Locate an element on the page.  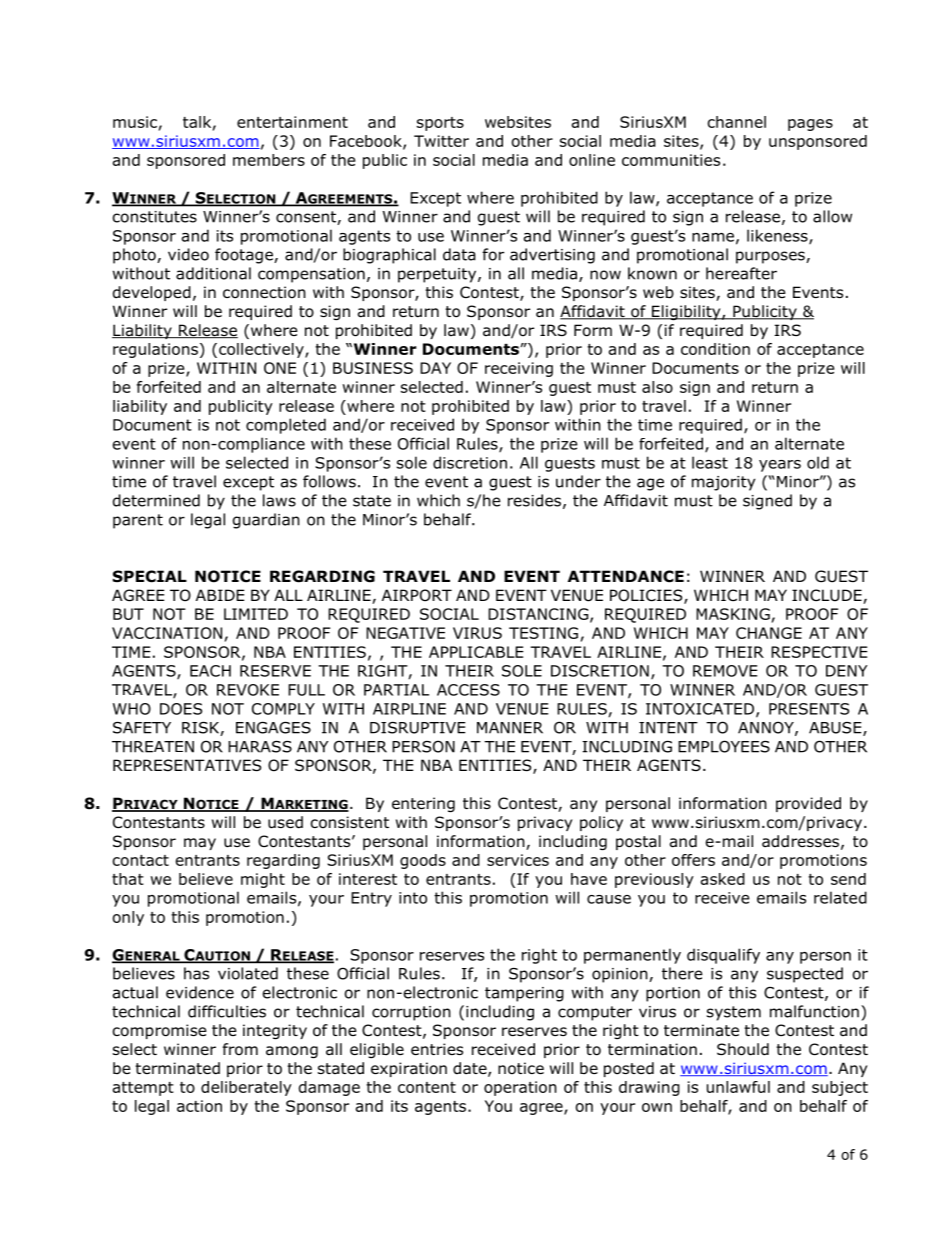
channel is located at coordinates (737, 122).
